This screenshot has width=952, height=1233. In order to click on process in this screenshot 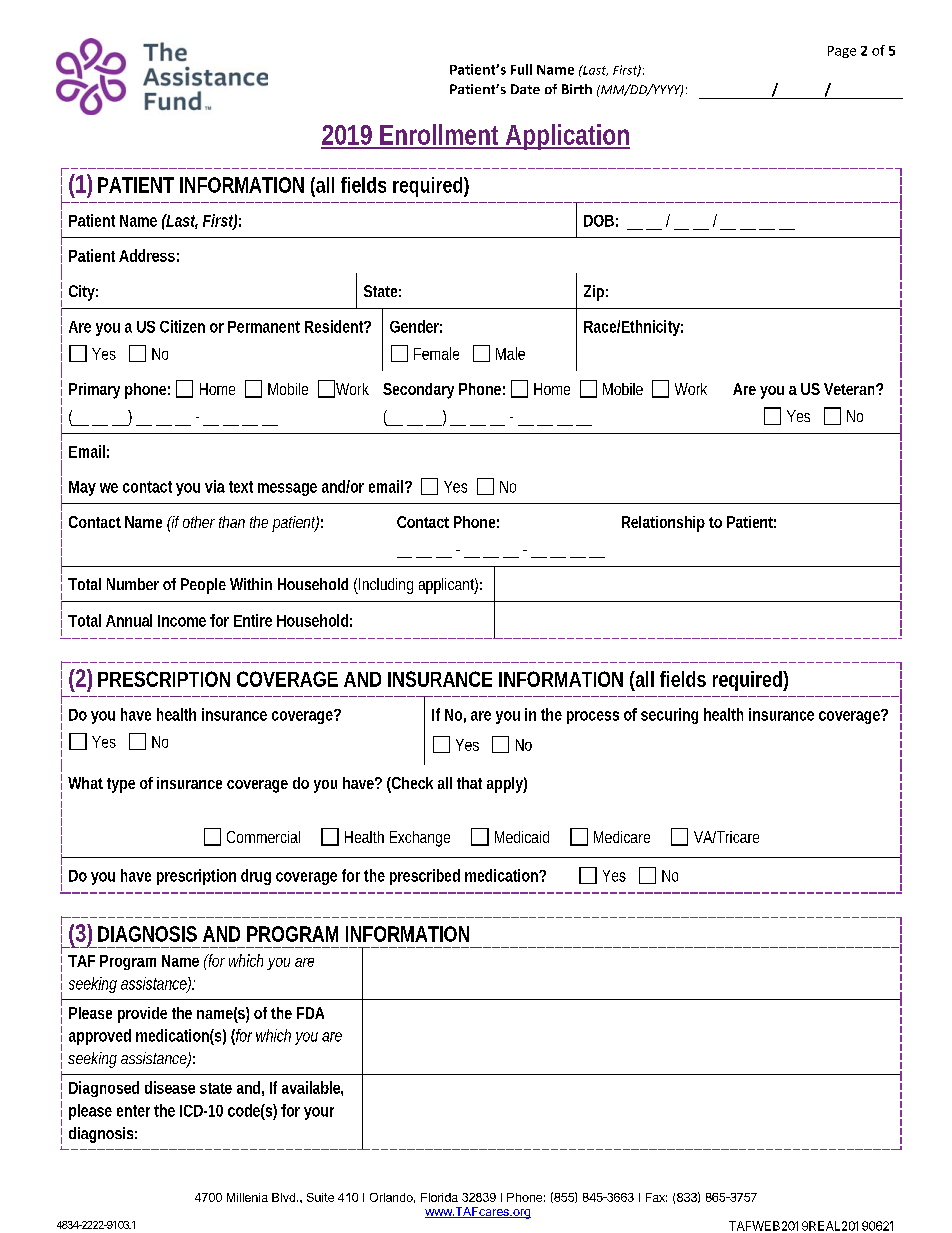, I will do `click(593, 717)`.
